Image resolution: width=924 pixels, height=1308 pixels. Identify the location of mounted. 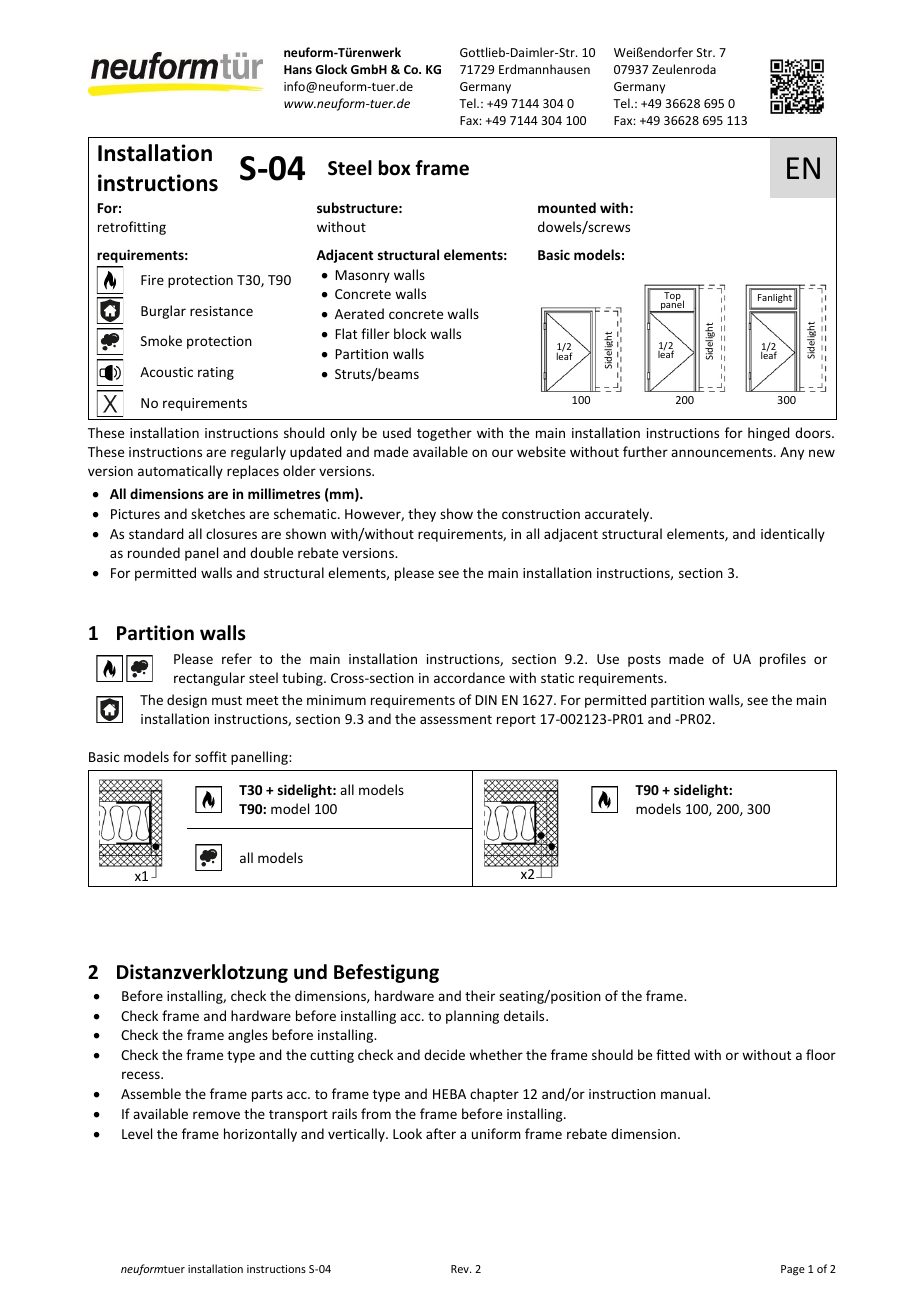
(567, 207).
